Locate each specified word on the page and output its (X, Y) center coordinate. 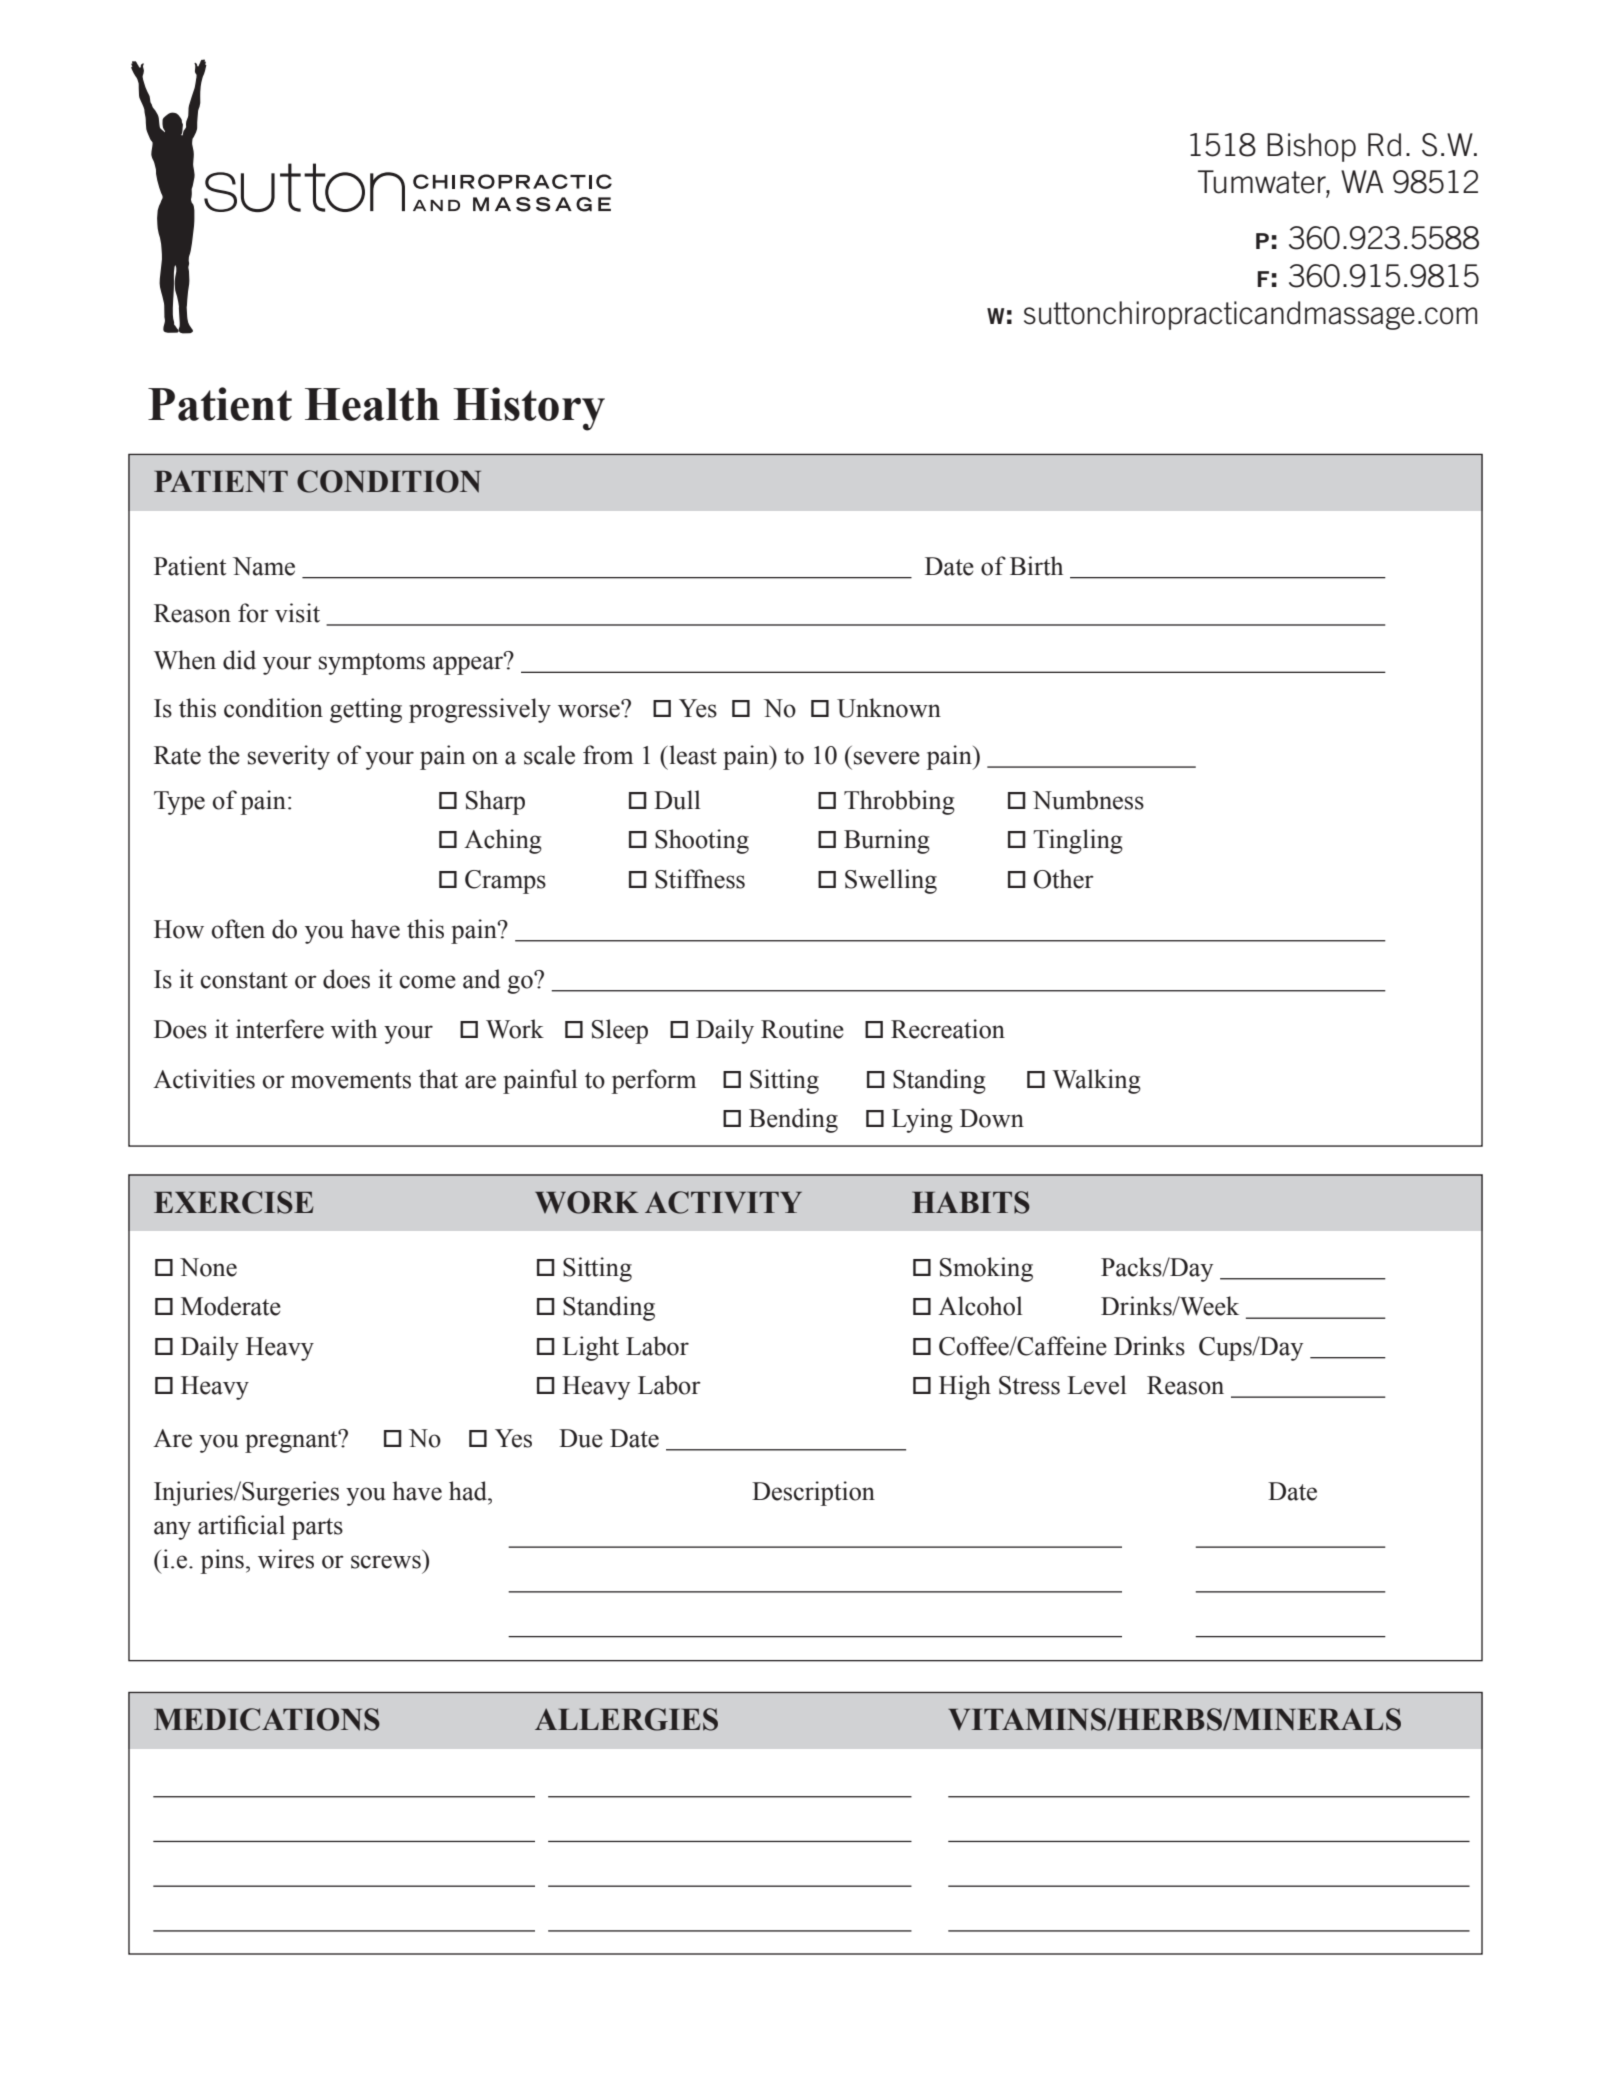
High (965, 1387)
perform (654, 1081)
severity (289, 757)
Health (372, 404)
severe (887, 758)
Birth (1036, 566)
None (208, 1267)
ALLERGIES (626, 1719)
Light (590, 1348)
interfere (280, 1029)
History (529, 409)
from (608, 755)
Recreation (948, 1029)
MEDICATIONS (267, 1719)
